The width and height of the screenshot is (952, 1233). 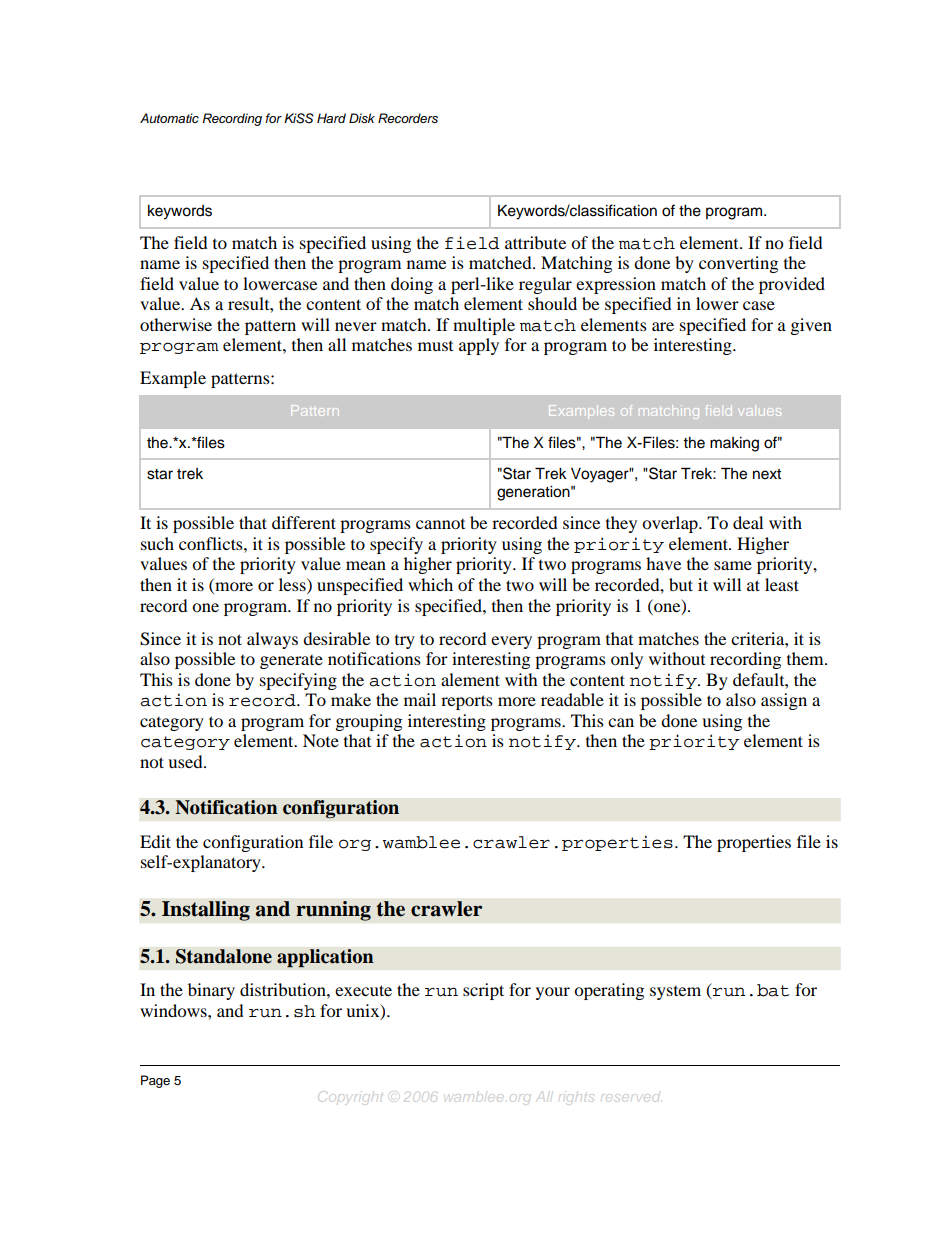 I want to click on windows, so click(x=174, y=1010).
